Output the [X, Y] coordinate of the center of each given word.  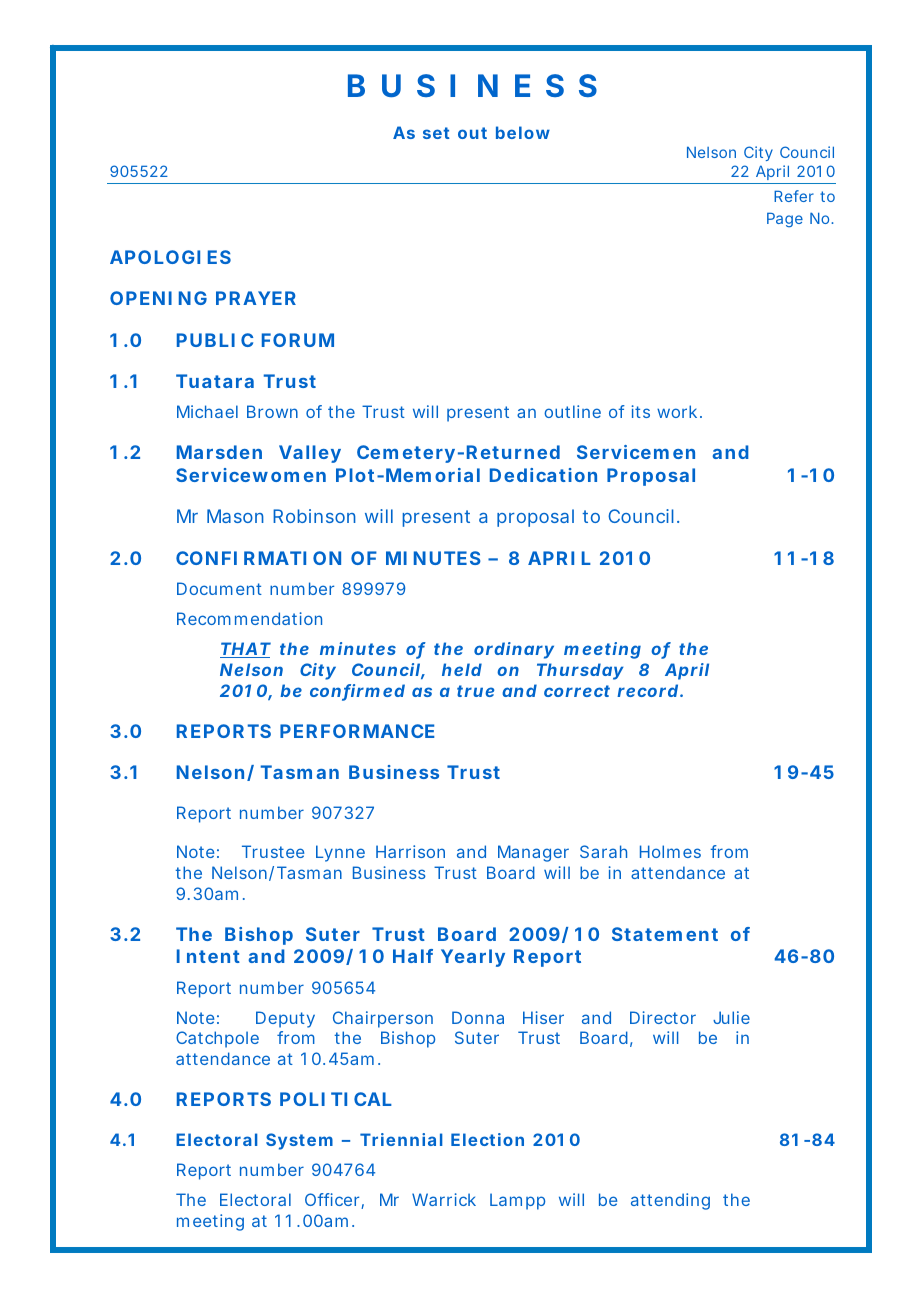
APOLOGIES [170, 257]
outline [572, 411]
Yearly [473, 958]
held [462, 669]
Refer [794, 196]
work [679, 411]
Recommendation [249, 618]
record [647, 690]
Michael [207, 411]
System [299, 1141]
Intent [208, 956]
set [436, 133]
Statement [665, 934]
